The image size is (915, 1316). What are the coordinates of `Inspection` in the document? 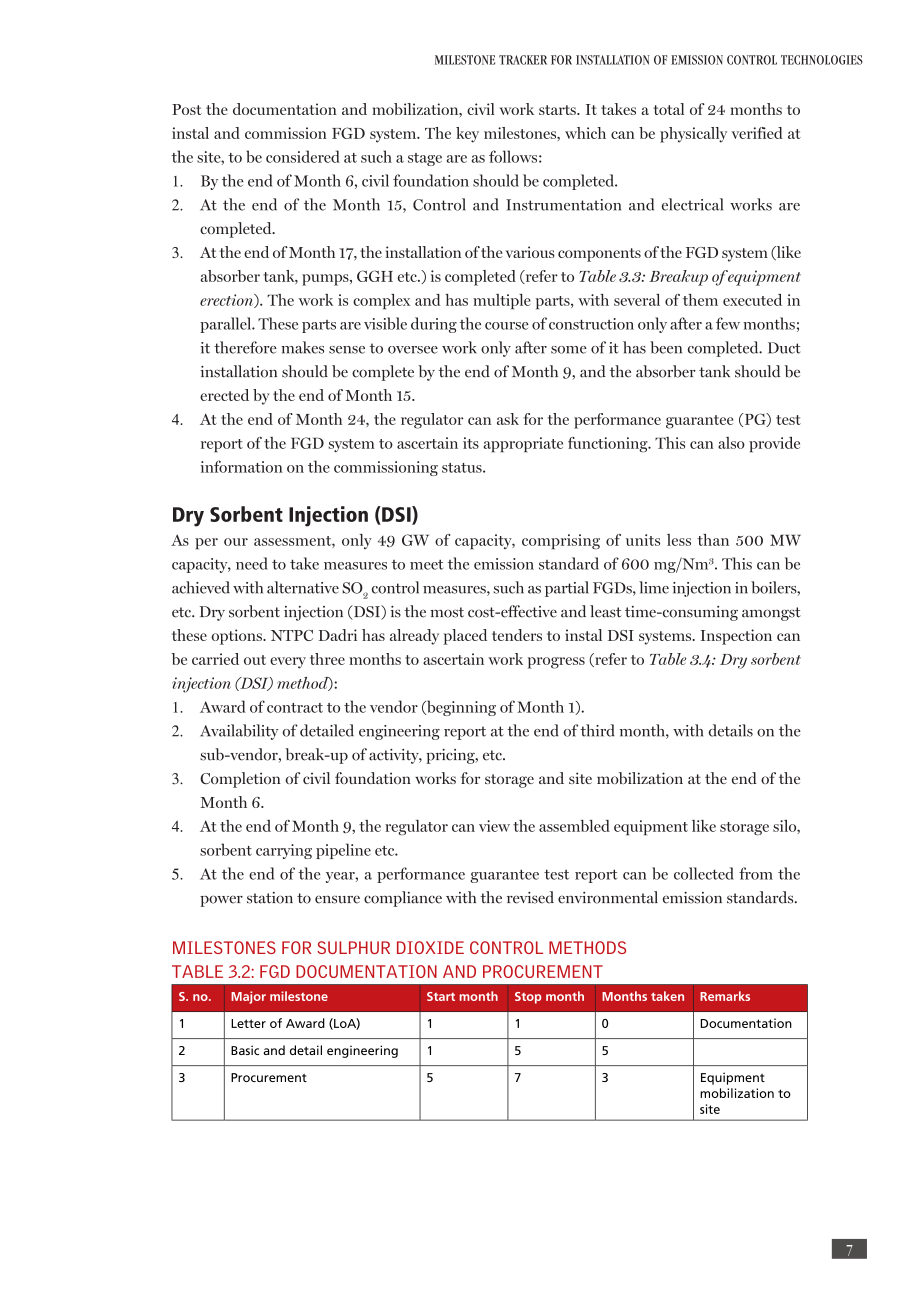 It's located at (736, 637).
